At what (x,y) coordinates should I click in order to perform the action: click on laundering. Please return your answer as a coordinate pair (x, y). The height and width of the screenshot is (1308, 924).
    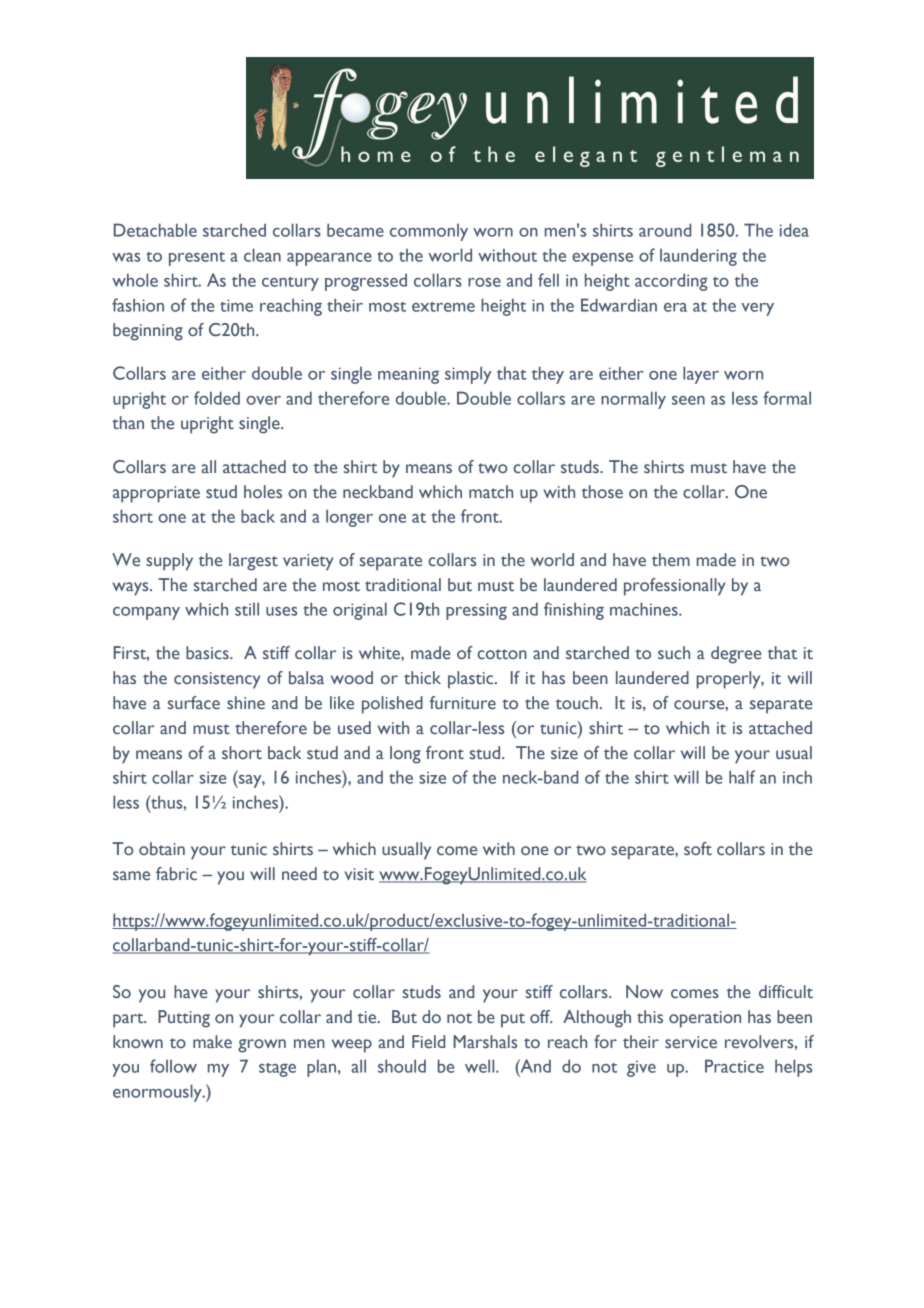
    Looking at the image, I should click on (698, 257).
